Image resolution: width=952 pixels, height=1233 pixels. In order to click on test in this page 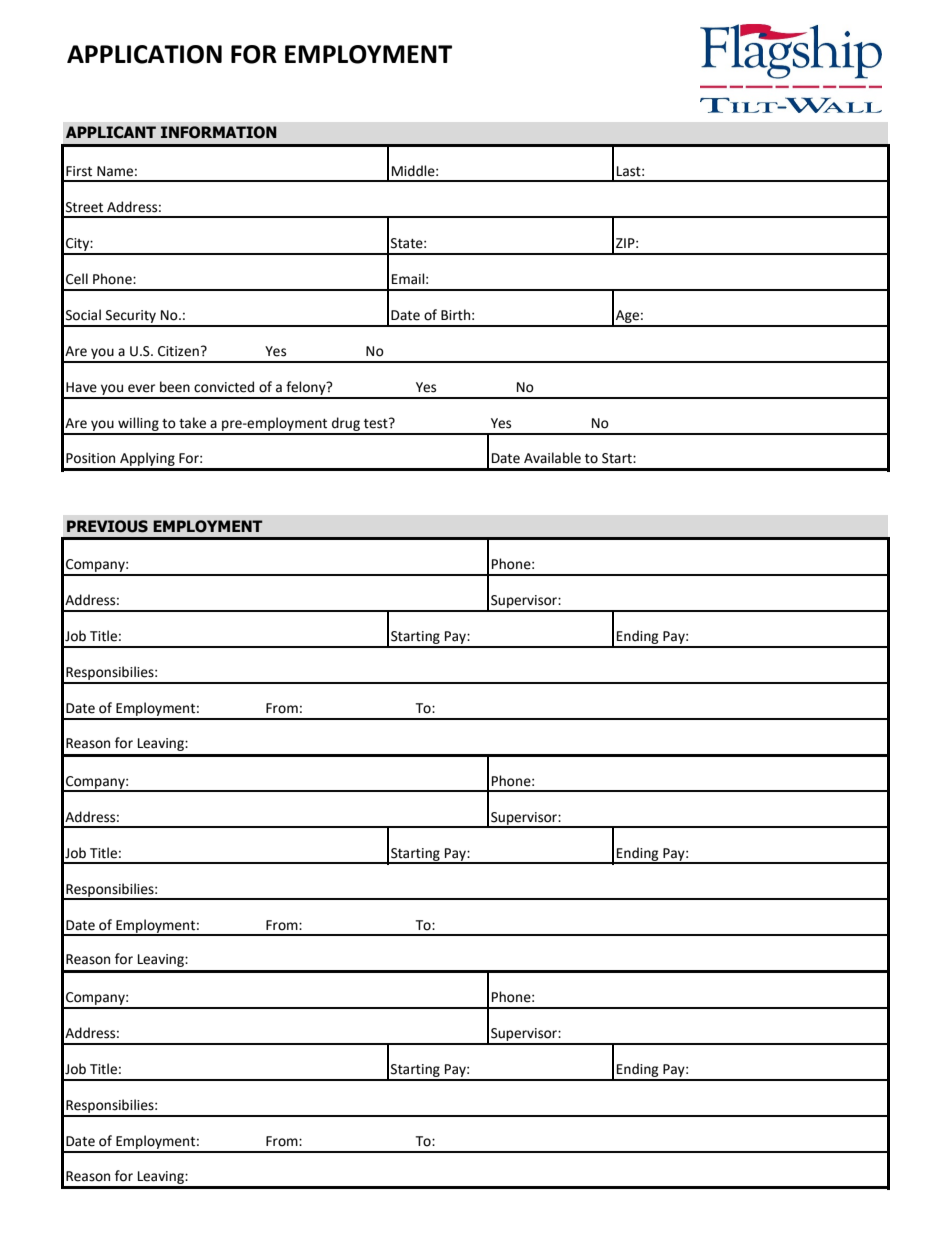, I will do `click(377, 423)`.
